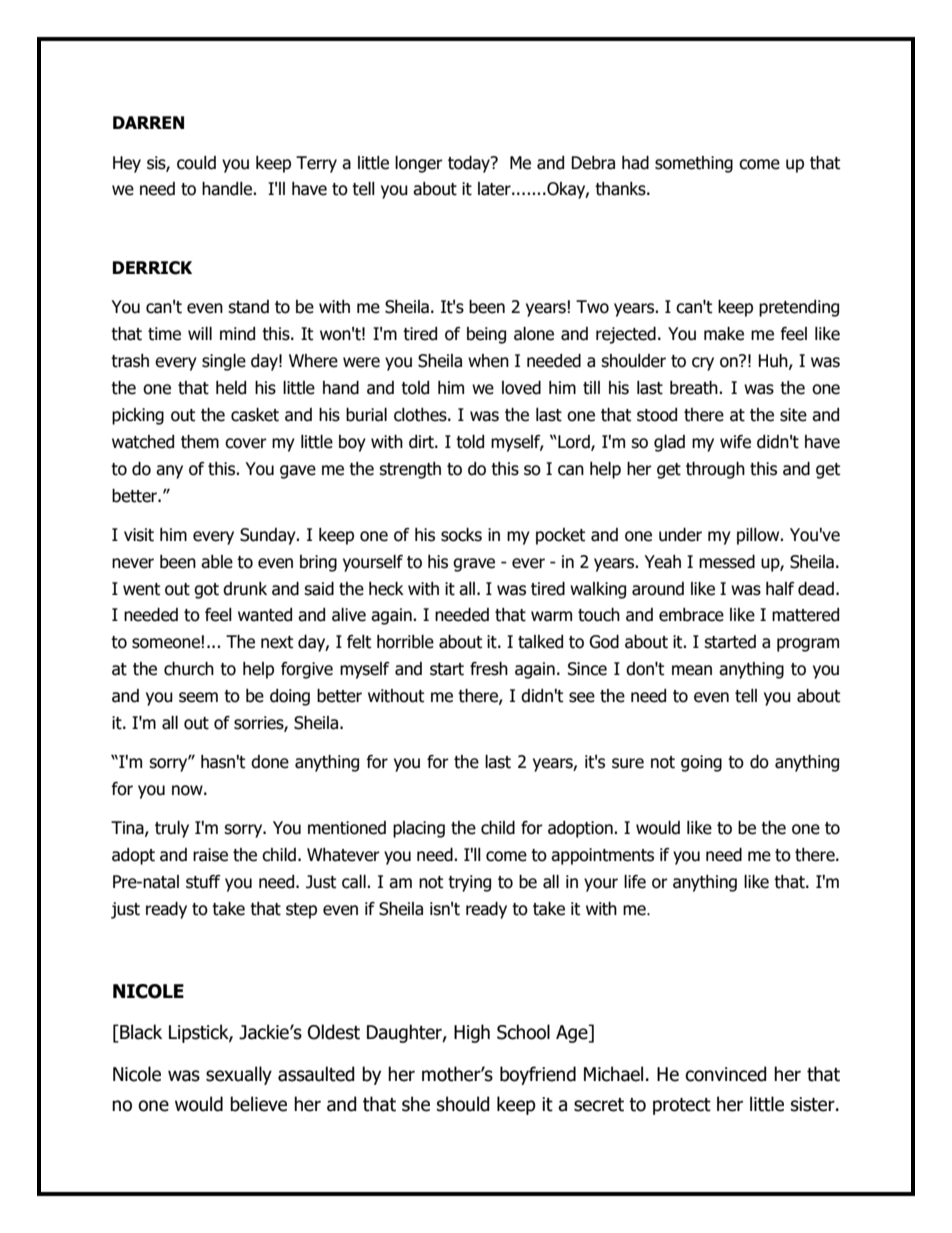 This page has width=952, height=1233. What do you see at coordinates (691, 615) in the page?
I see `embrace` at bounding box center [691, 615].
